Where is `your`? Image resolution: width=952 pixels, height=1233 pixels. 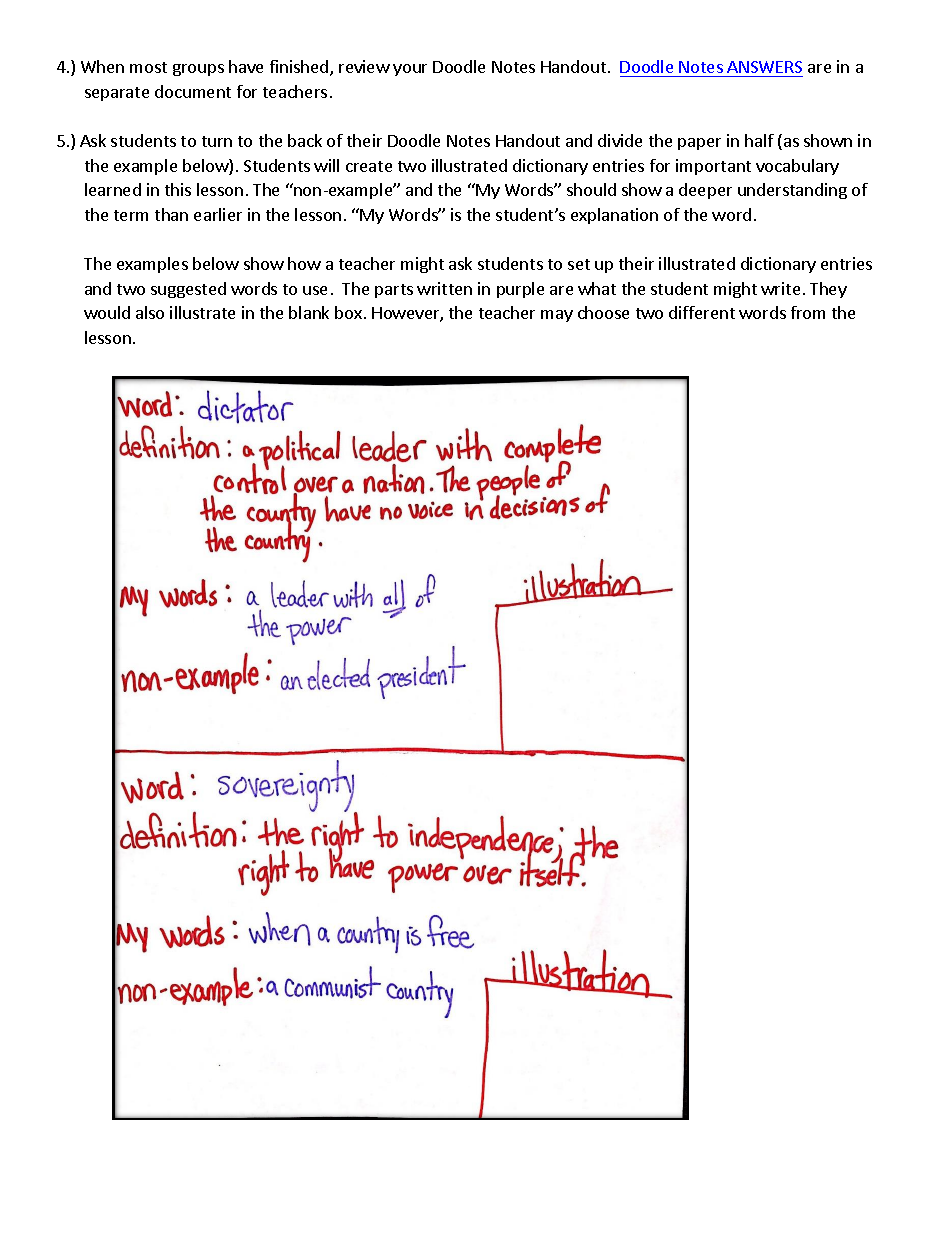 your is located at coordinates (410, 70).
